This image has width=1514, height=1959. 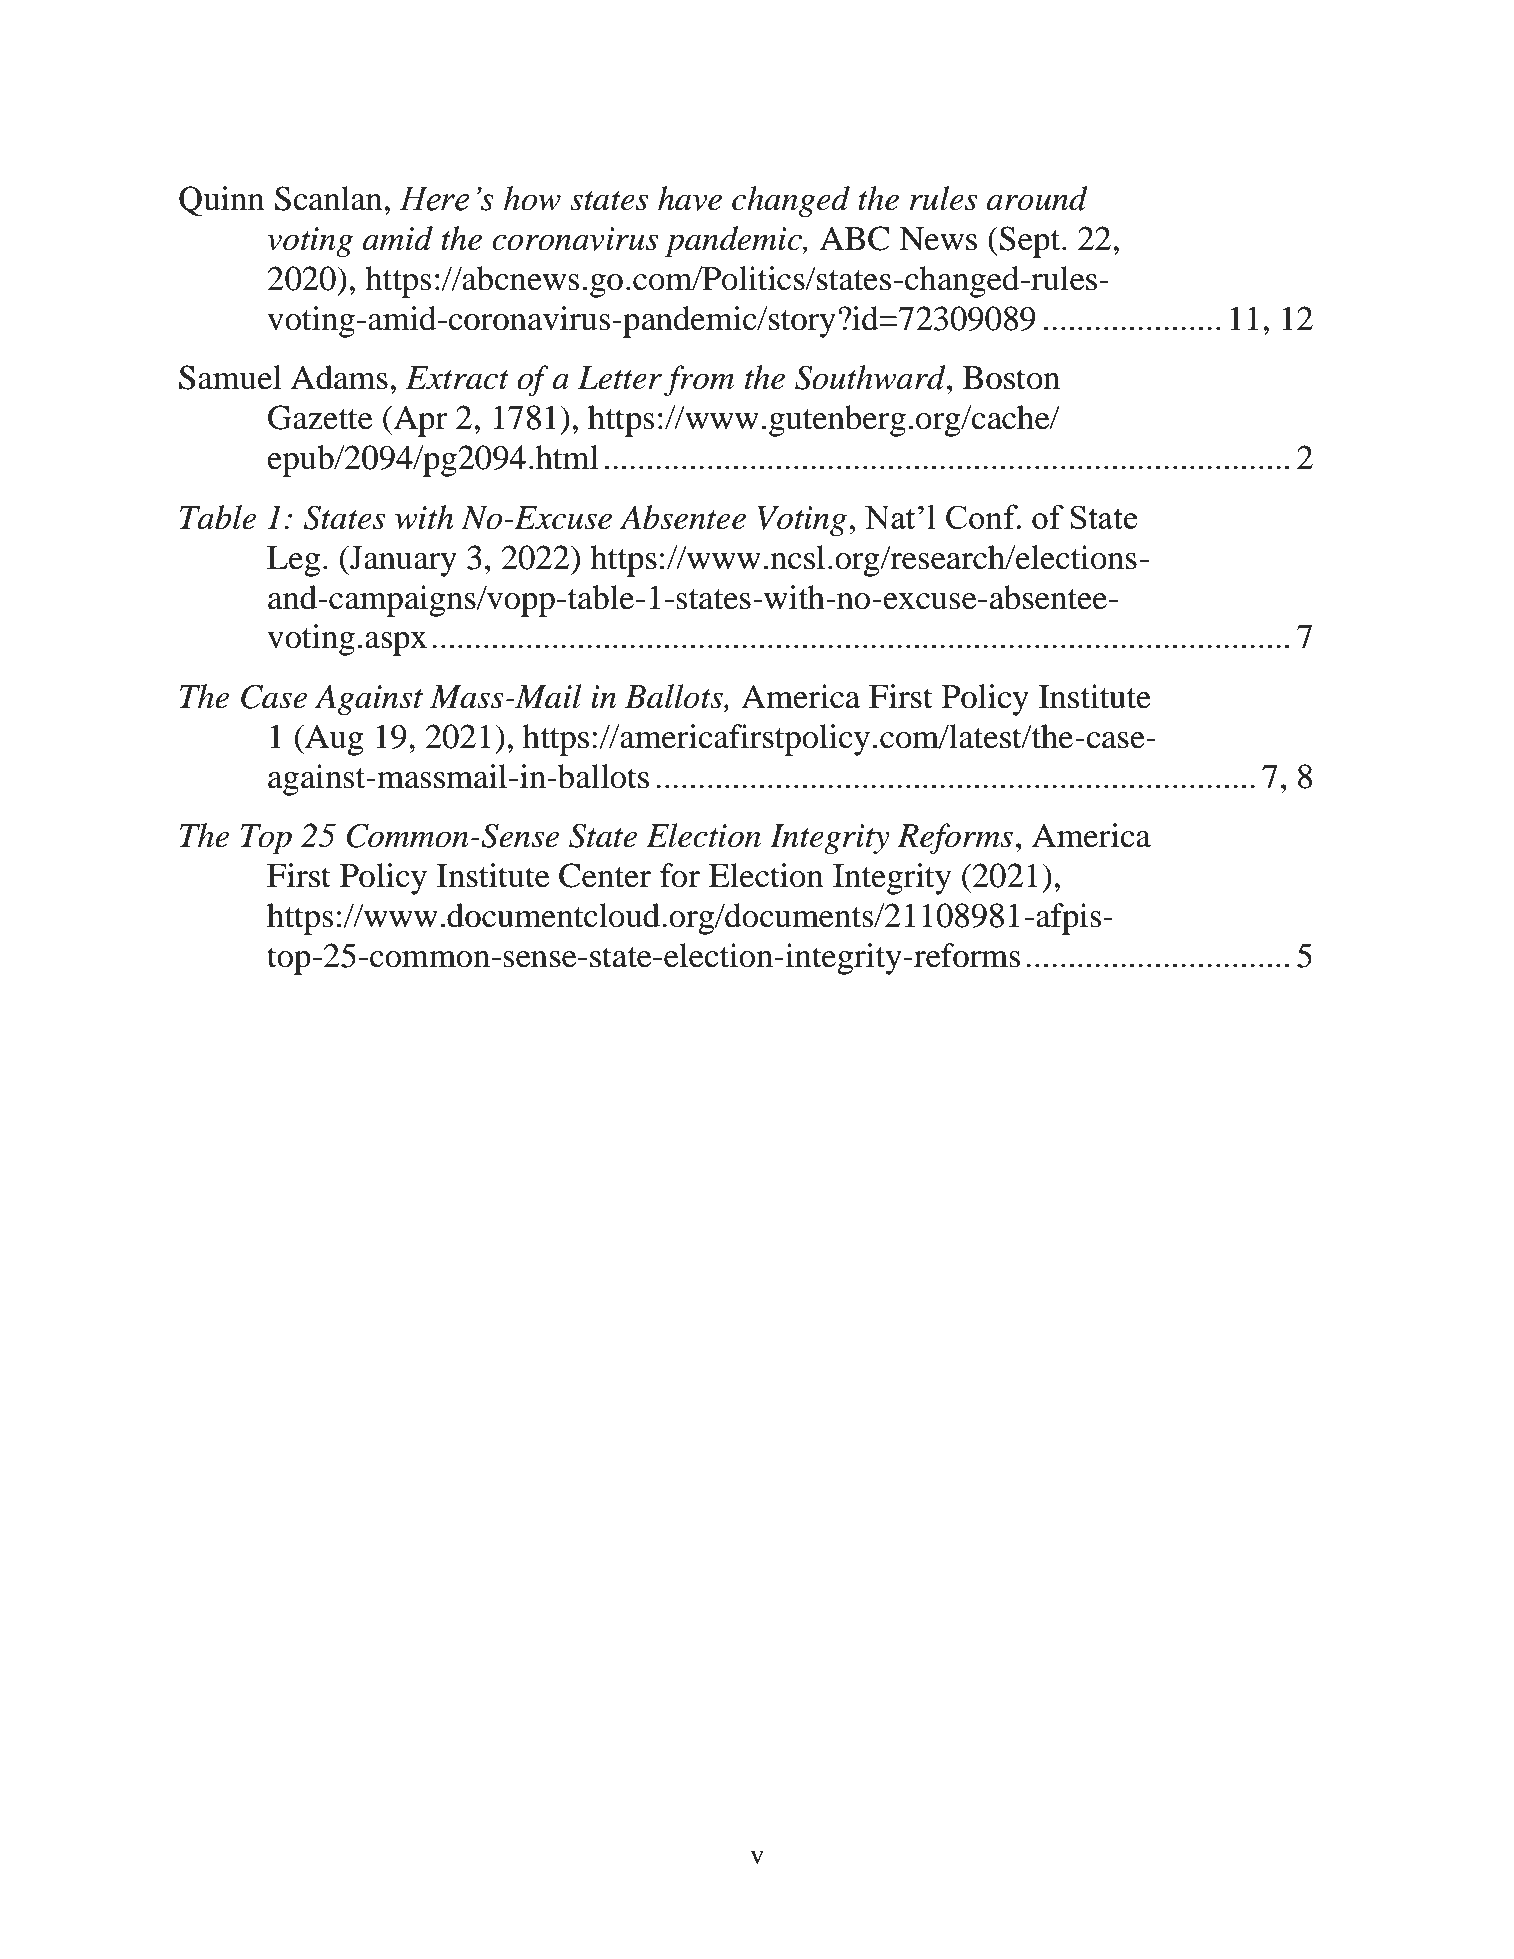 What do you see at coordinates (690, 198) in the image?
I see `have` at bounding box center [690, 198].
